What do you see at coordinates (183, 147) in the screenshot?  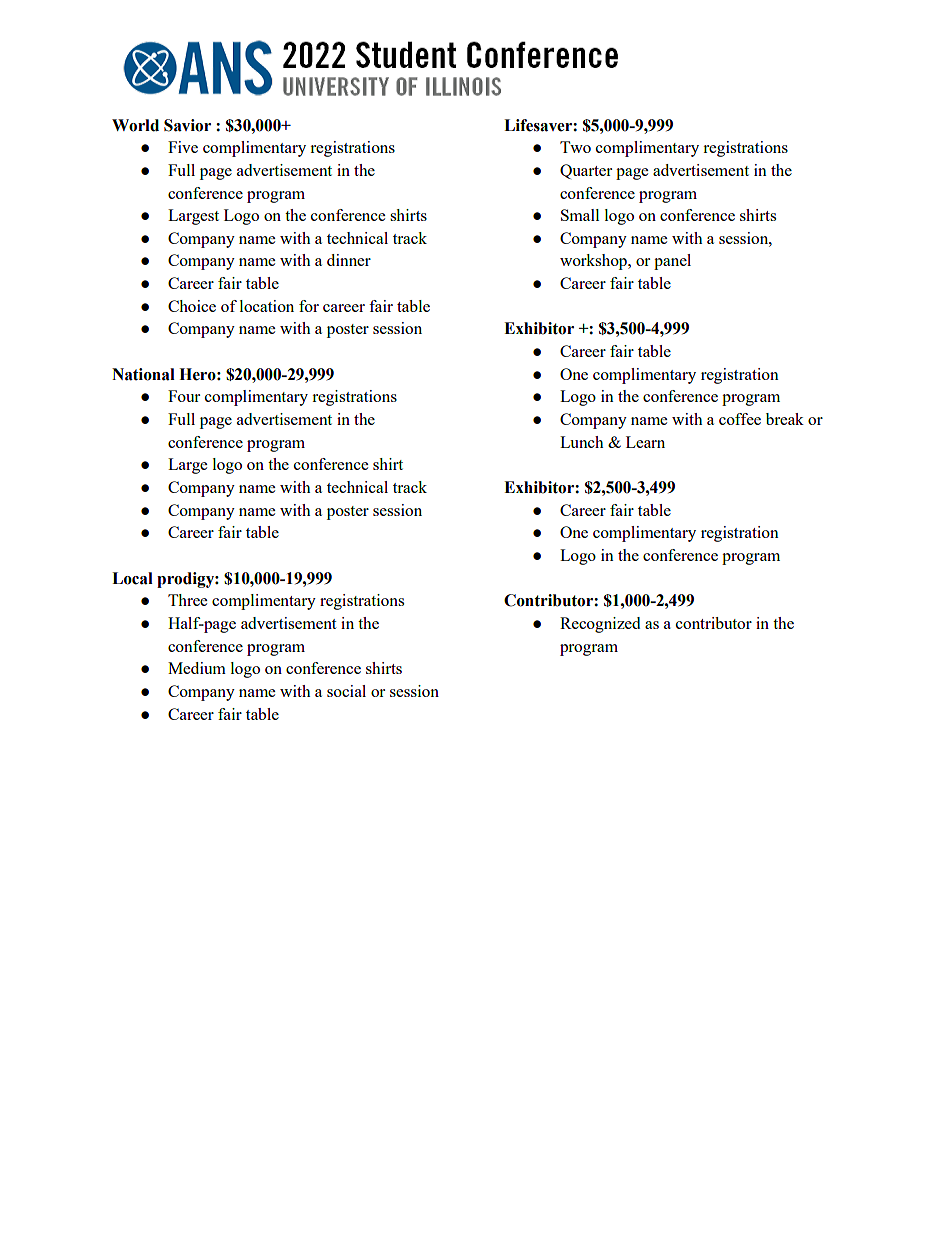 I see `Five` at bounding box center [183, 147].
